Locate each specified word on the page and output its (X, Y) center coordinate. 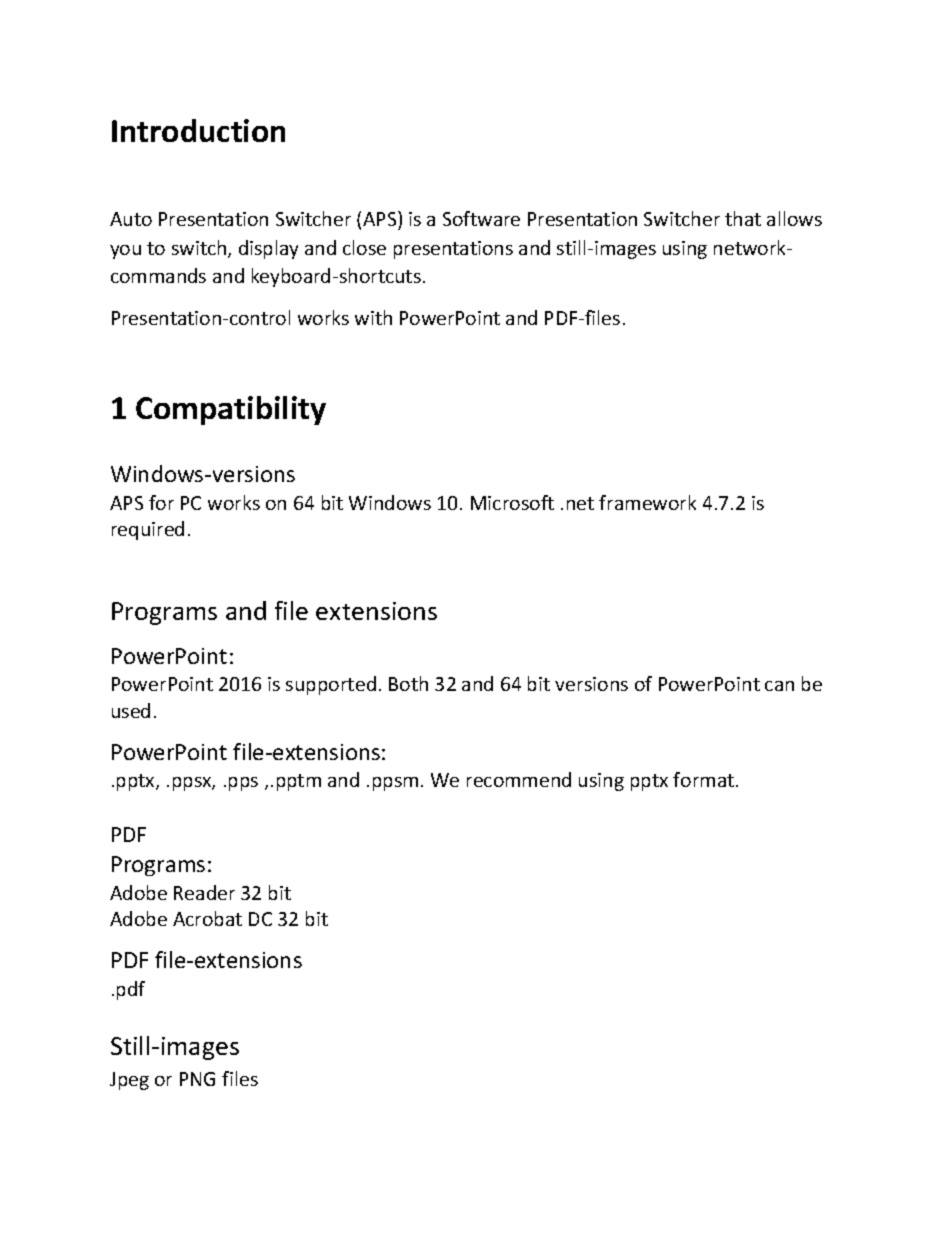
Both (408, 683)
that (743, 218)
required (148, 530)
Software (481, 218)
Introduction (198, 130)
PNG (197, 1079)
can (779, 686)
